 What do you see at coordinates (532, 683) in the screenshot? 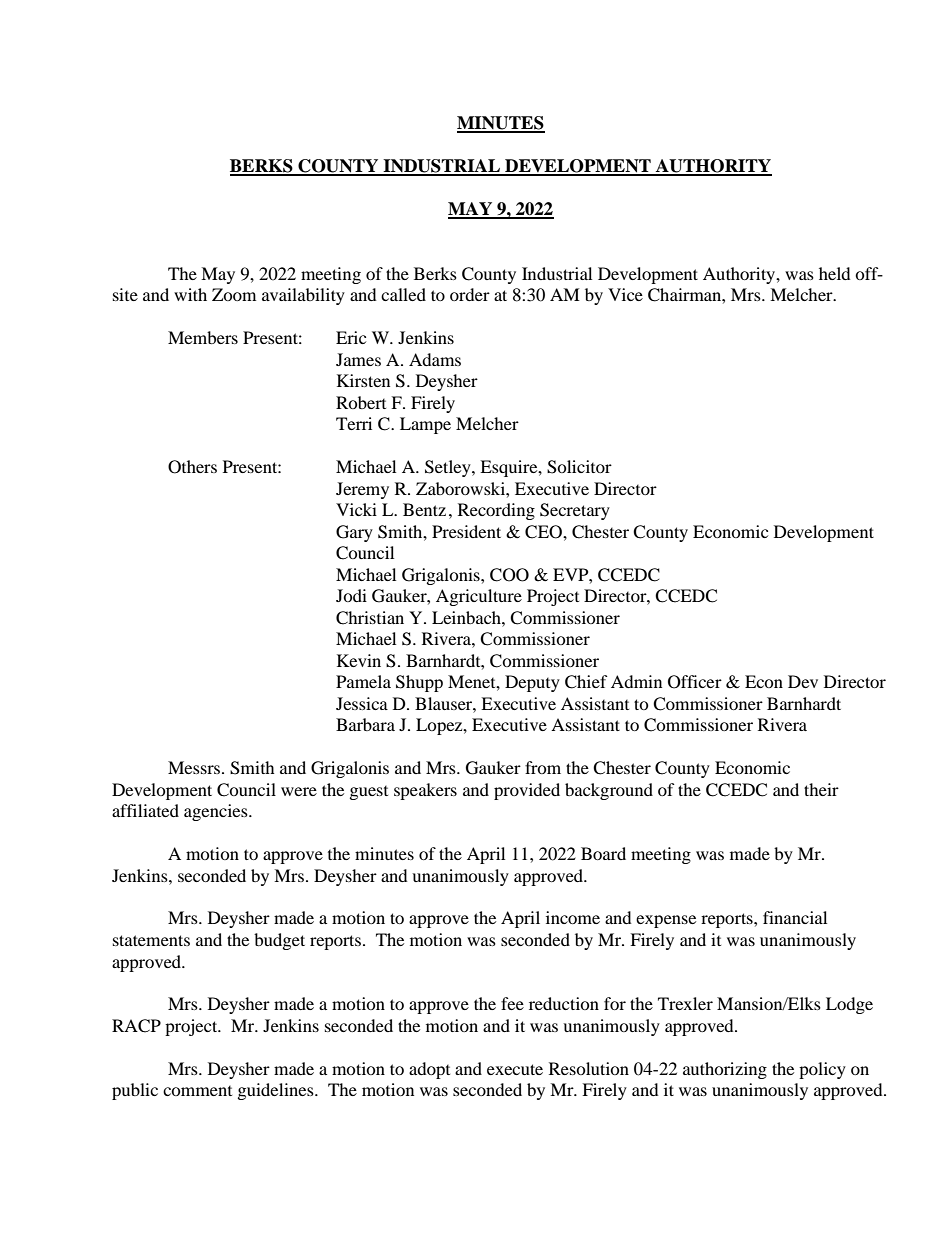
I see `Deputy` at bounding box center [532, 683].
